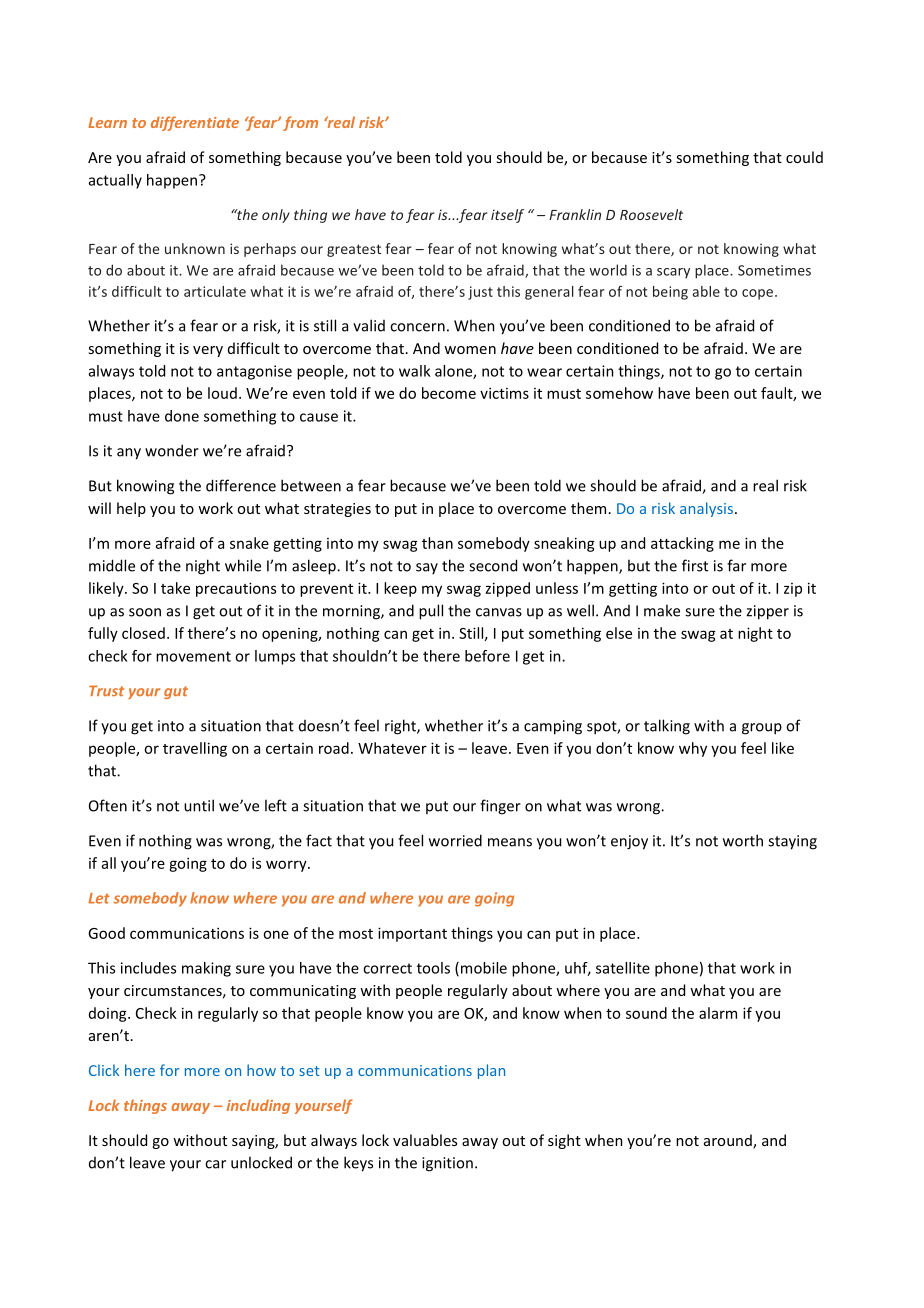  What do you see at coordinates (507, 216) in the screenshot?
I see `itself` at bounding box center [507, 216].
